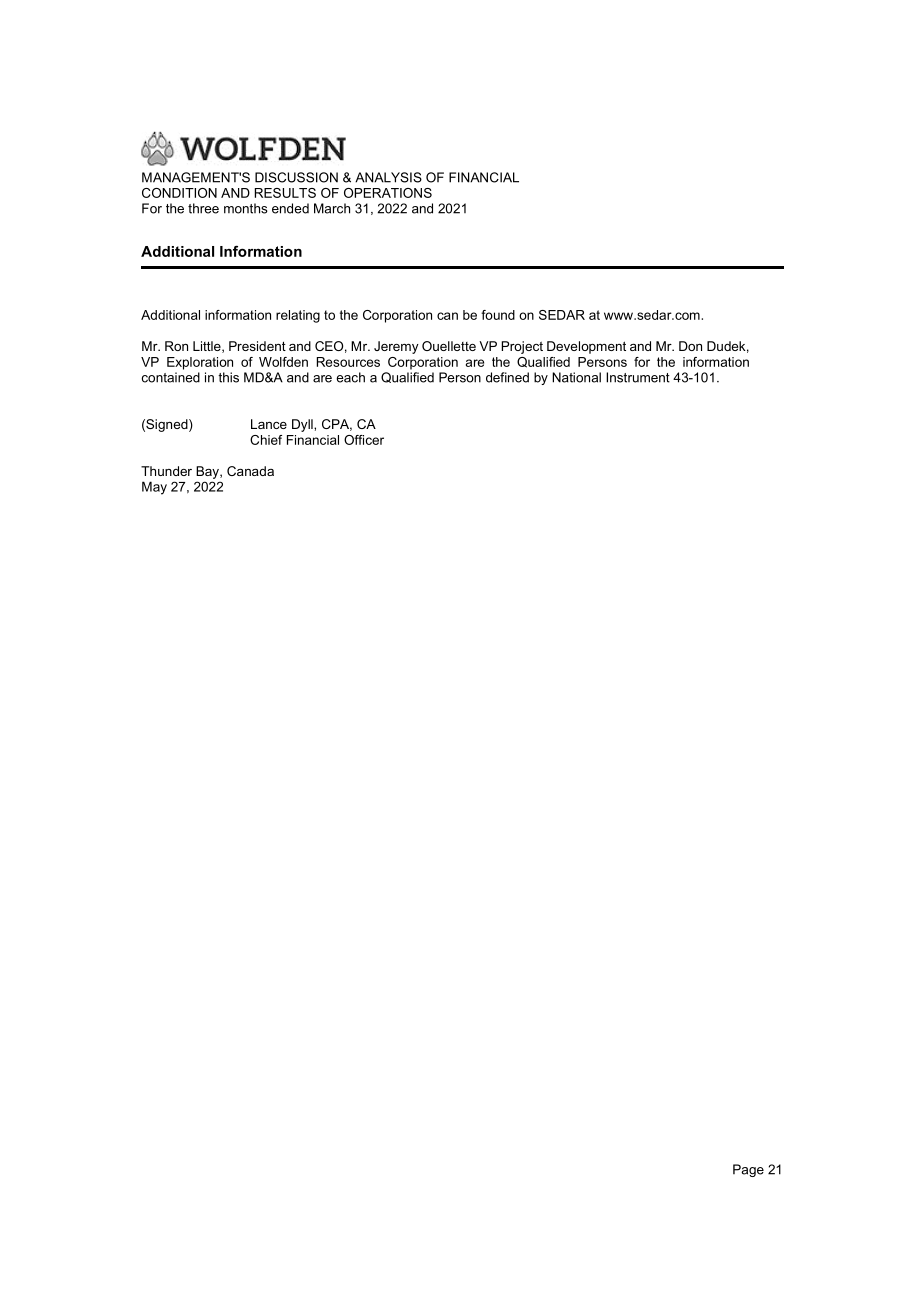 The width and height of the page is (924, 1308). I want to click on OPERATIONS, so click(388, 193).
